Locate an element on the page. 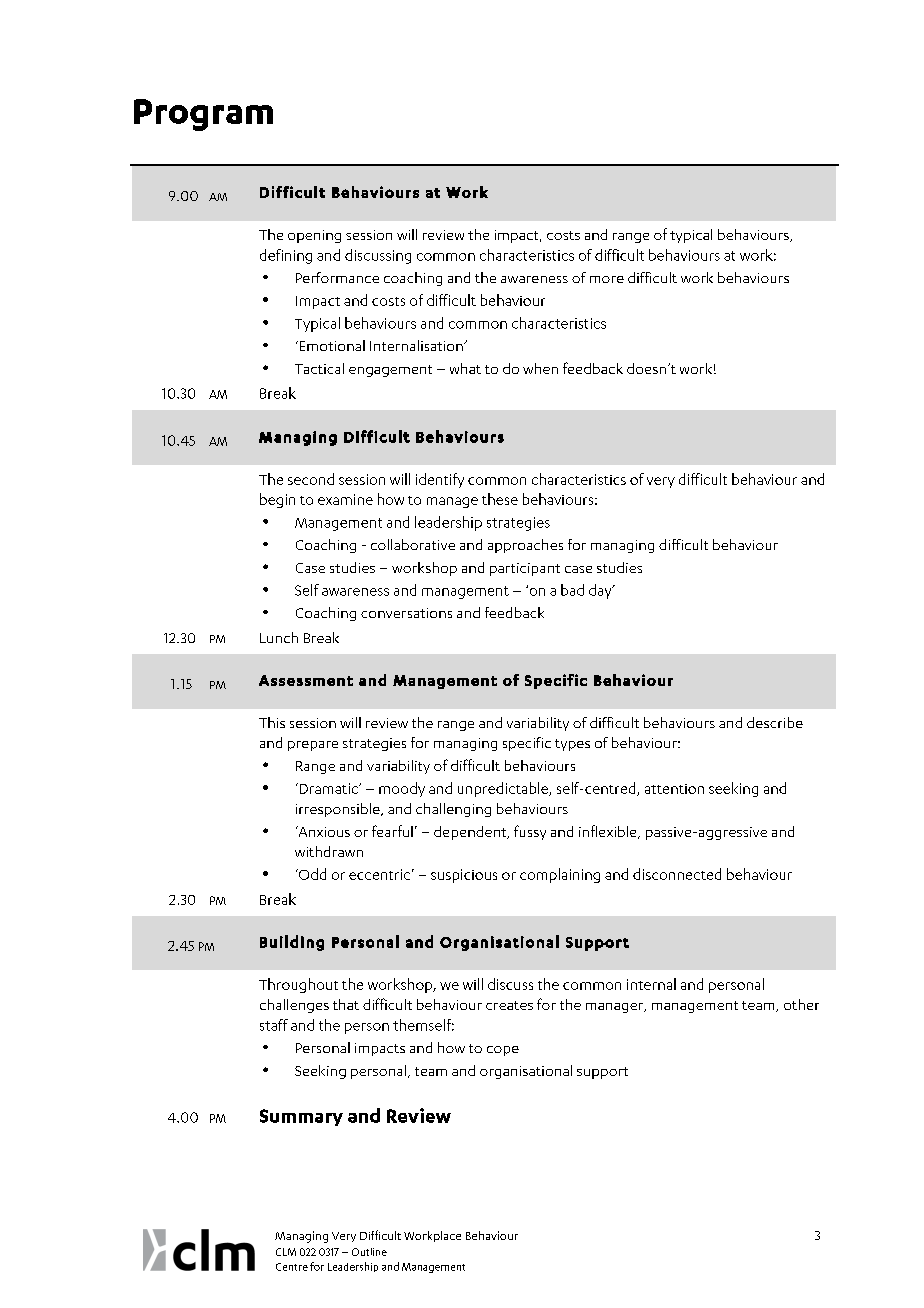  CLM is located at coordinates (286, 1252).
